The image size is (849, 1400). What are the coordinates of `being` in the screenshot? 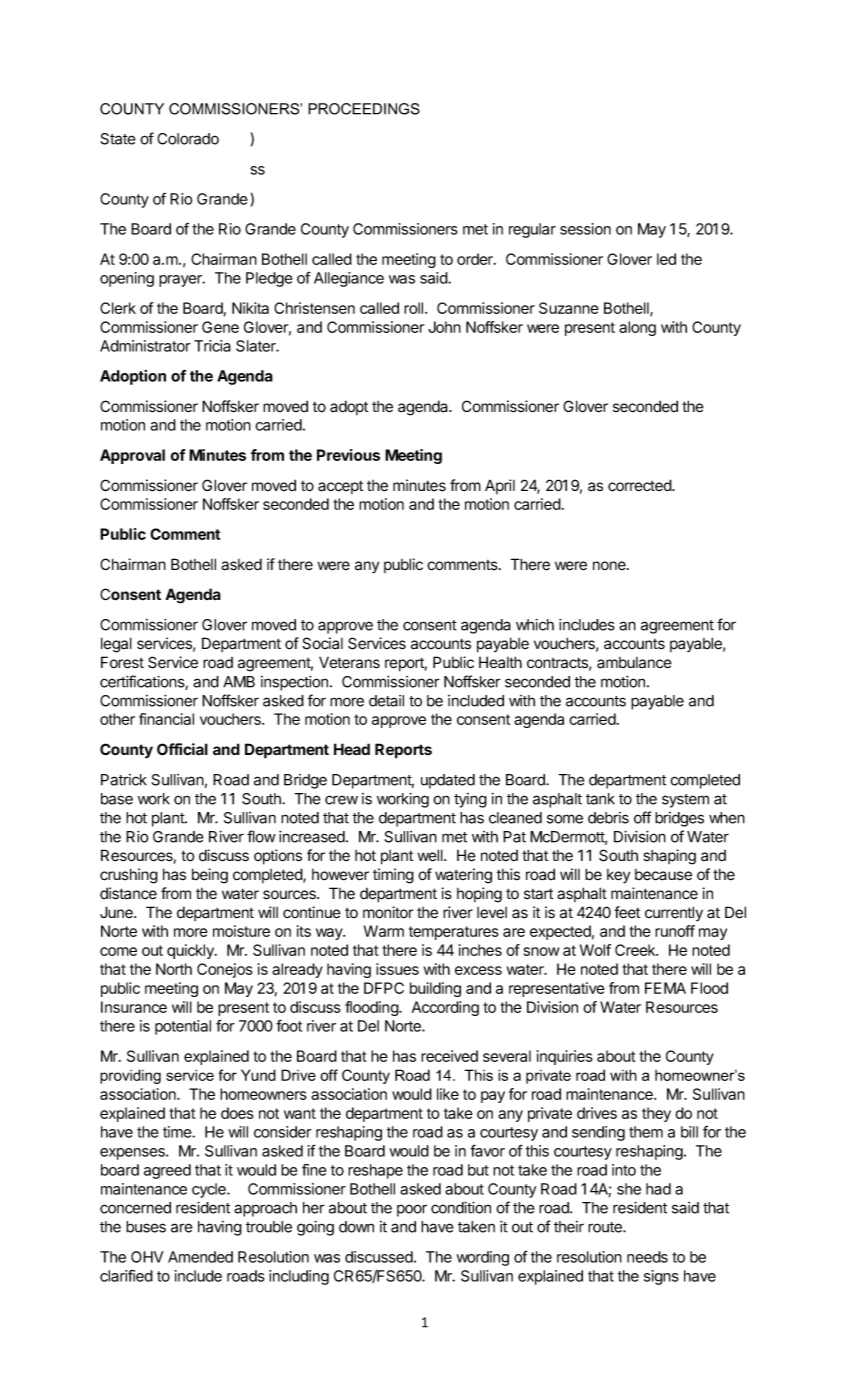 It's located at (210, 876).
